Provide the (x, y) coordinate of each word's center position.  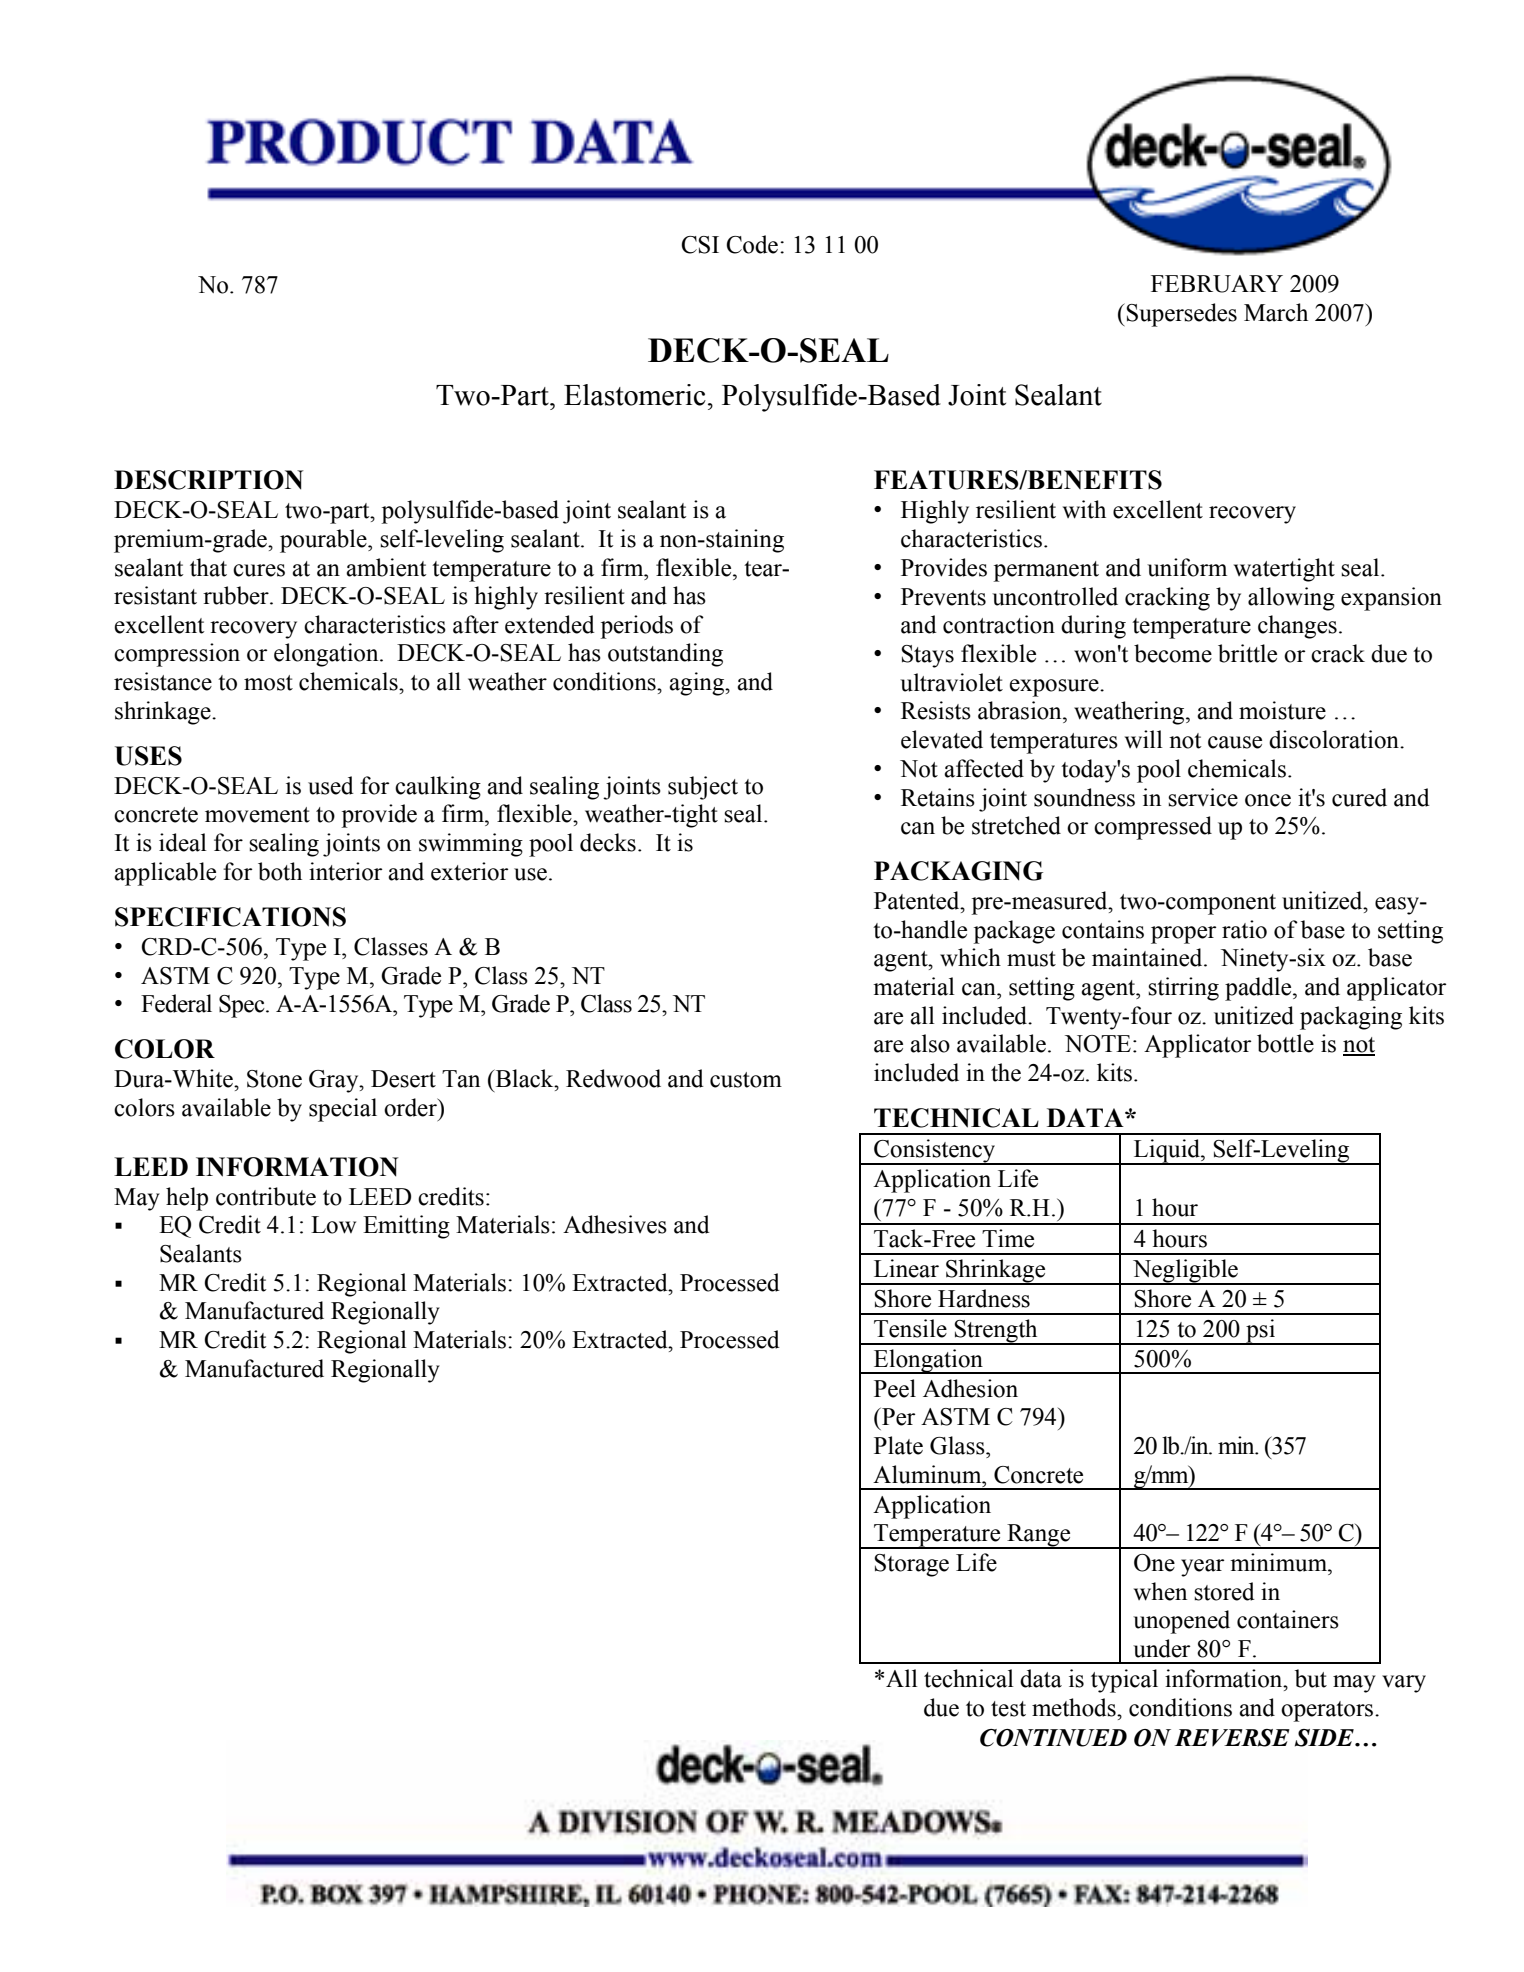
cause (1235, 742)
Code (752, 244)
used (331, 785)
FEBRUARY (1217, 284)
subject (703, 788)
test (1008, 1709)
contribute (266, 1196)
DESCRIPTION (209, 480)
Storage (911, 1565)
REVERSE (1232, 1738)
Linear (906, 1268)
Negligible (1185, 1272)
